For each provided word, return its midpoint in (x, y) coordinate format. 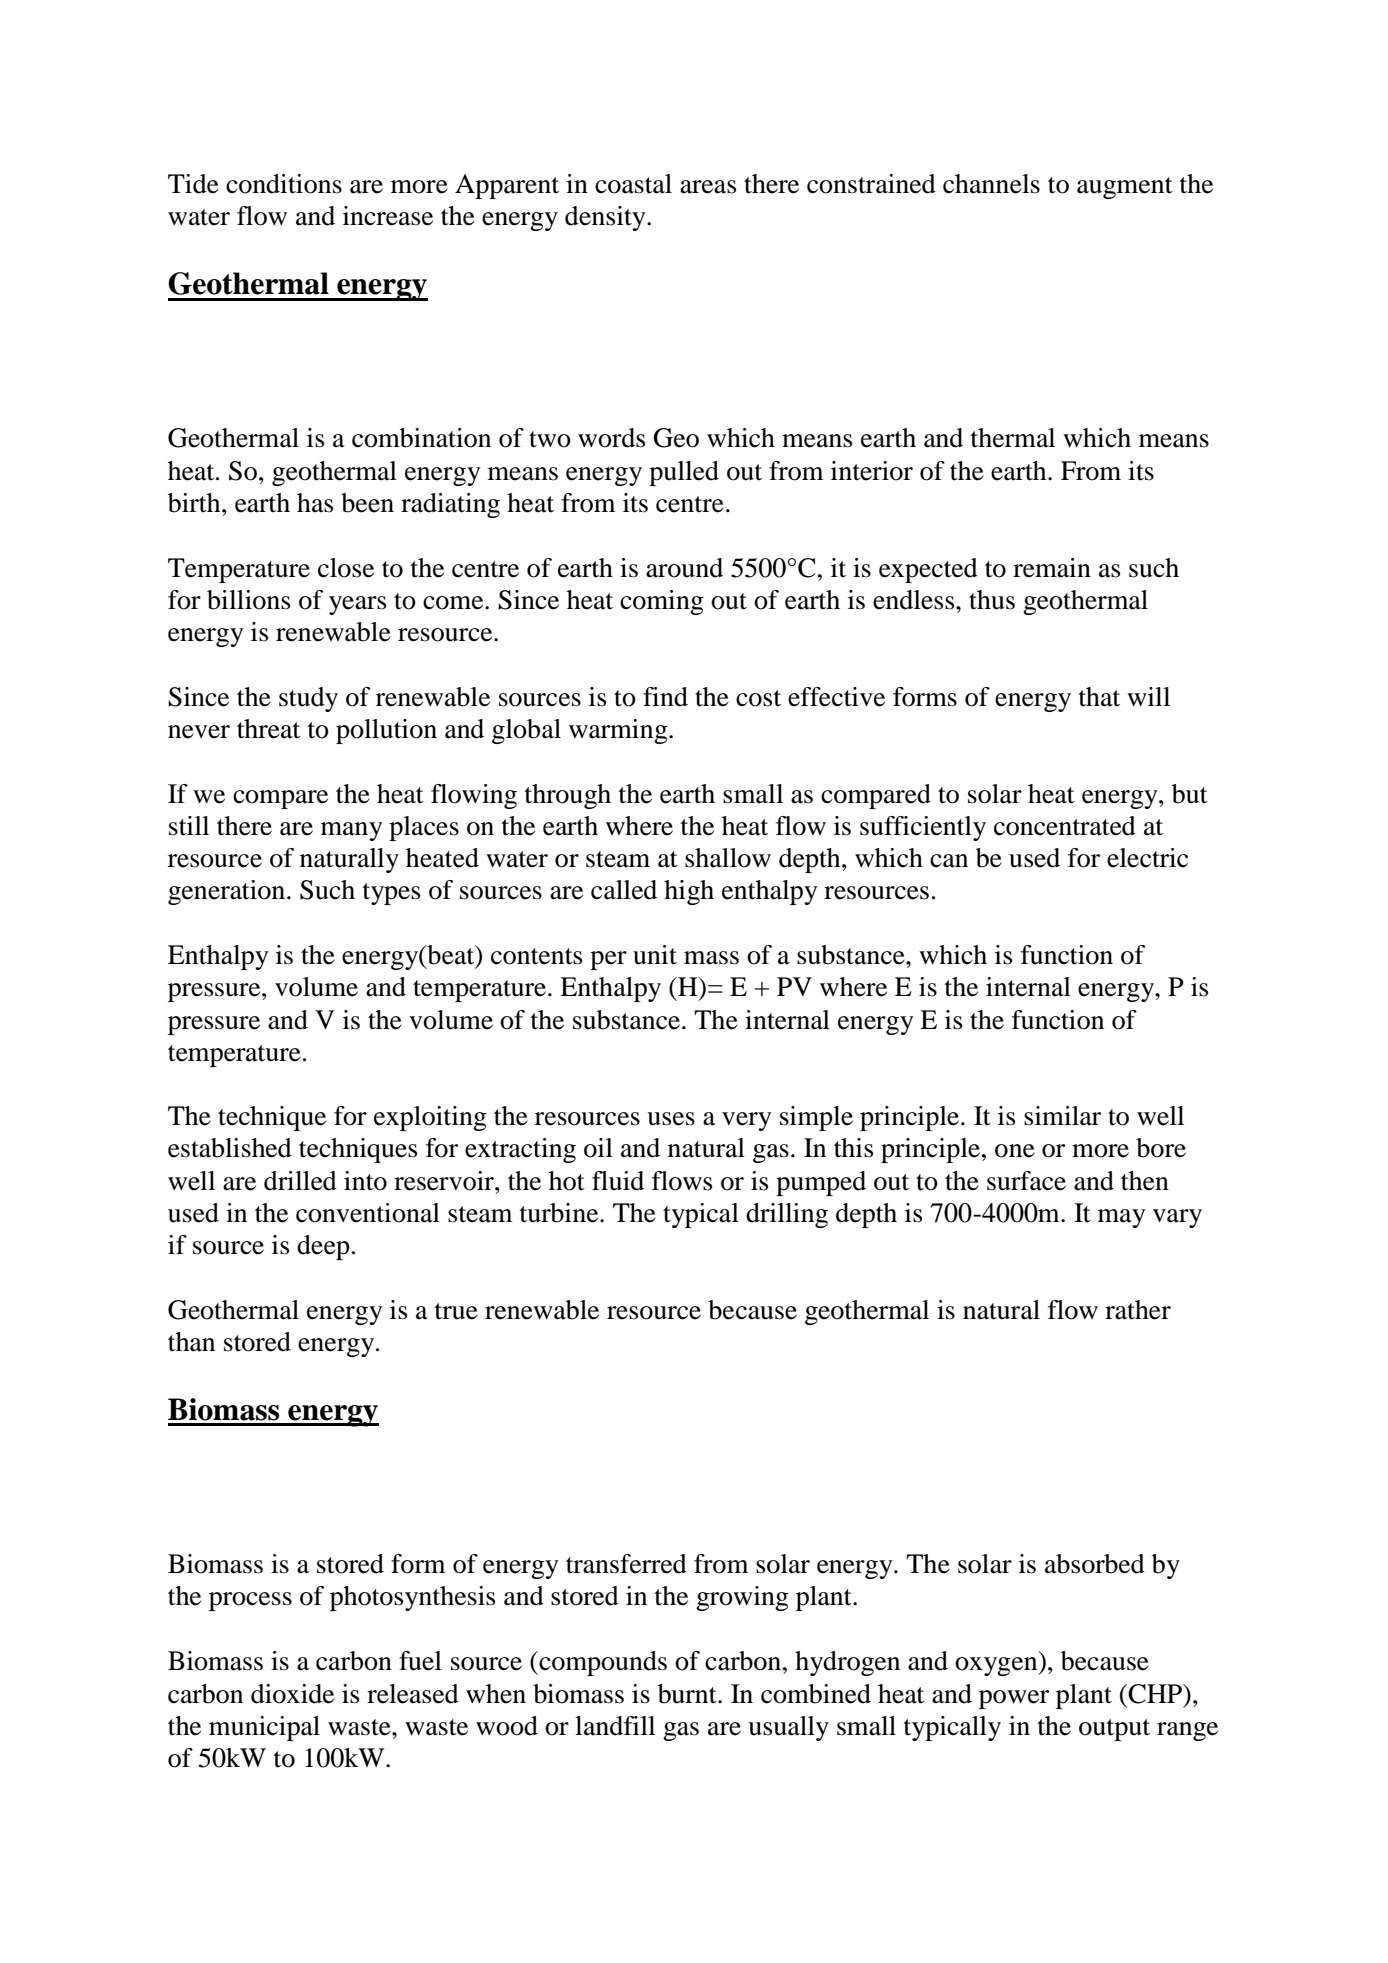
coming (662, 602)
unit (655, 955)
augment (1125, 188)
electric (1147, 858)
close (346, 568)
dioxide (292, 1694)
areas (708, 187)
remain (1052, 568)
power (1014, 1699)
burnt (688, 1694)
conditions (284, 184)
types (391, 894)
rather (1138, 1310)
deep (323, 1247)
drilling (787, 1215)
